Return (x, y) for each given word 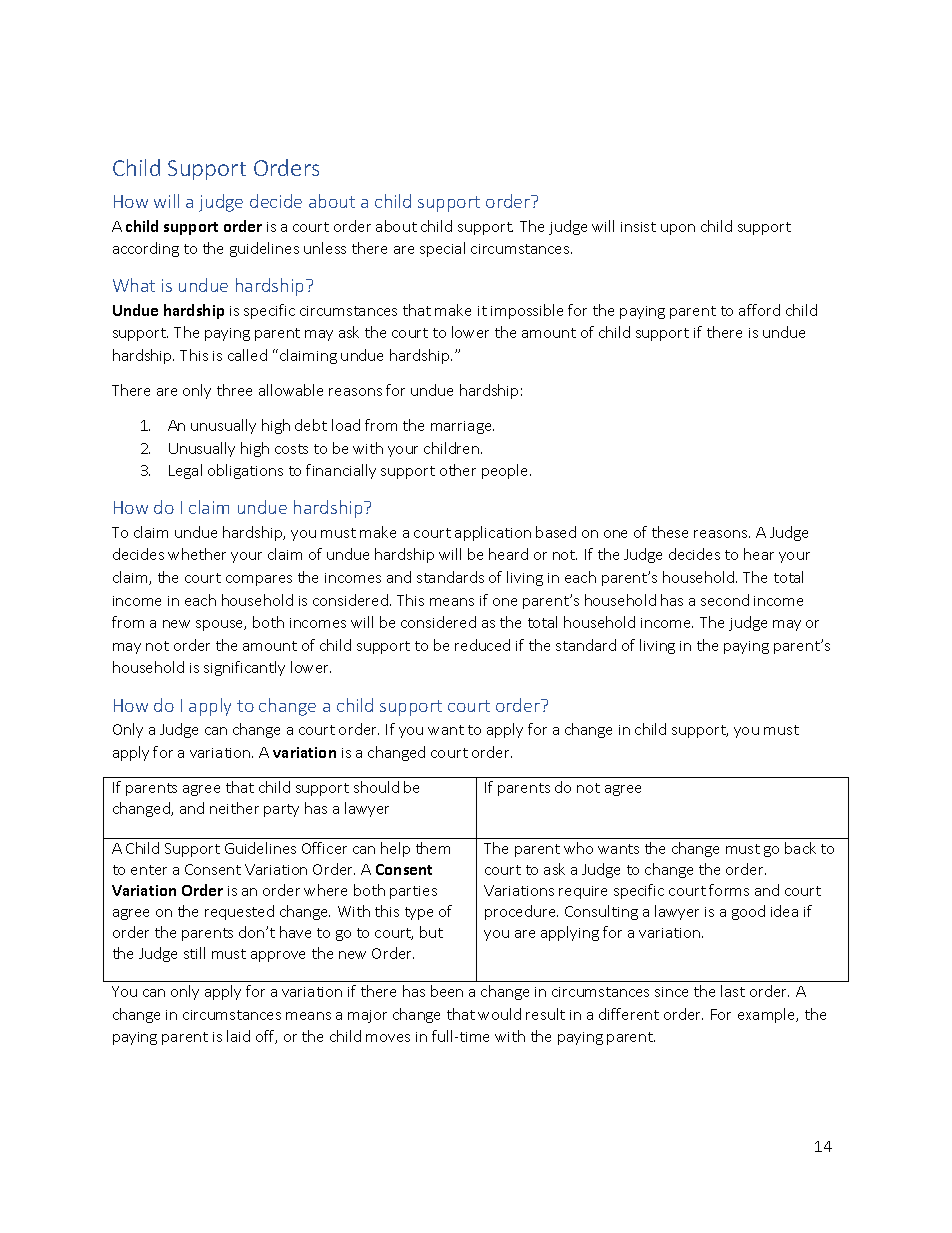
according (146, 249)
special (442, 249)
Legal (185, 471)
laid (238, 1036)
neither (234, 808)
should (376, 787)
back (800, 848)
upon (678, 229)
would (499, 1014)
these (670, 532)
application (493, 533)
